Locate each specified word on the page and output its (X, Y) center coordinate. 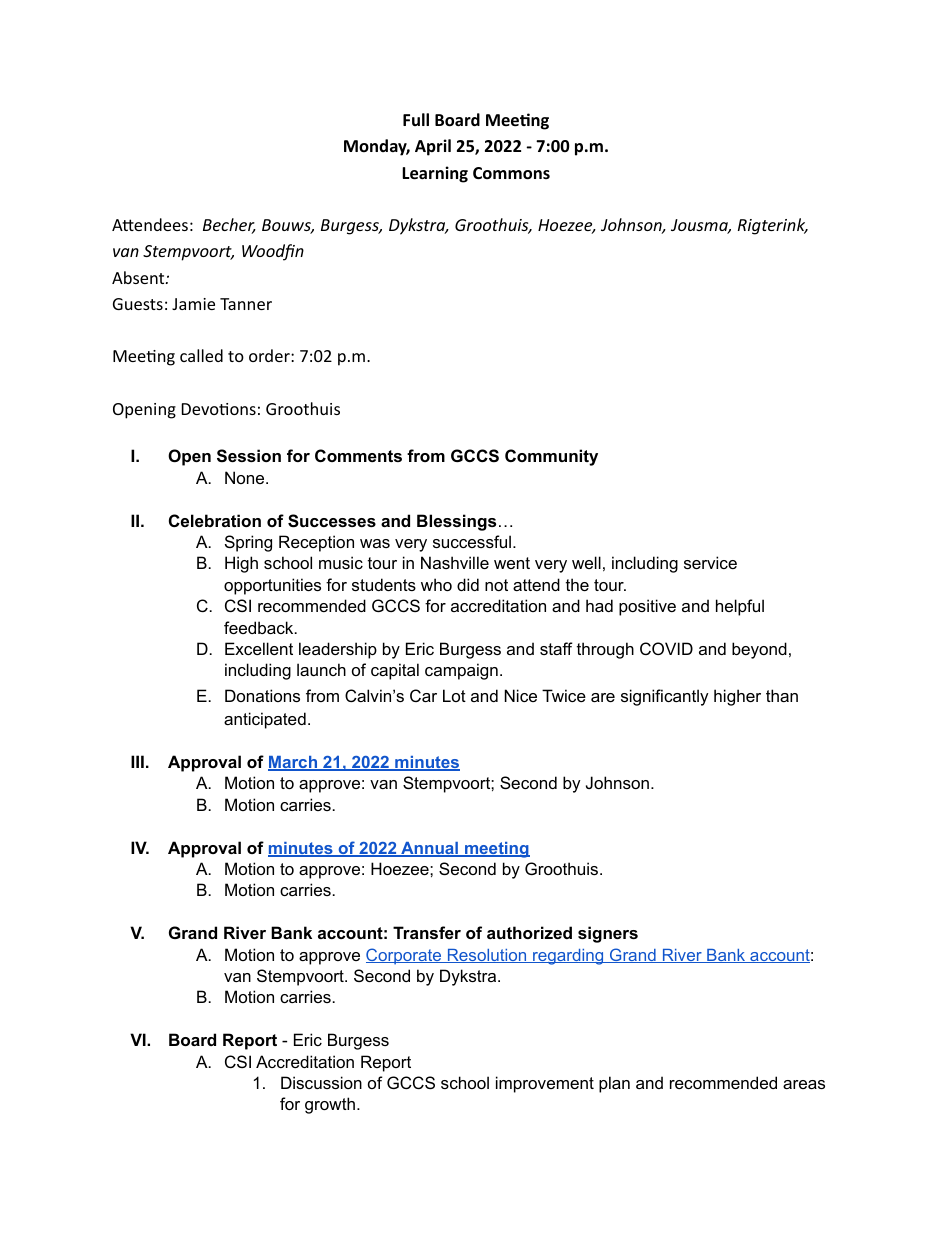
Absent (139, 277)
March (294, 763)
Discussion (321, 1082)
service (710, 562)
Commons (511, 173)
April (433, 147)
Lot (454, 695)
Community (551, 457)
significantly (665, 697)
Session (249, 456)
